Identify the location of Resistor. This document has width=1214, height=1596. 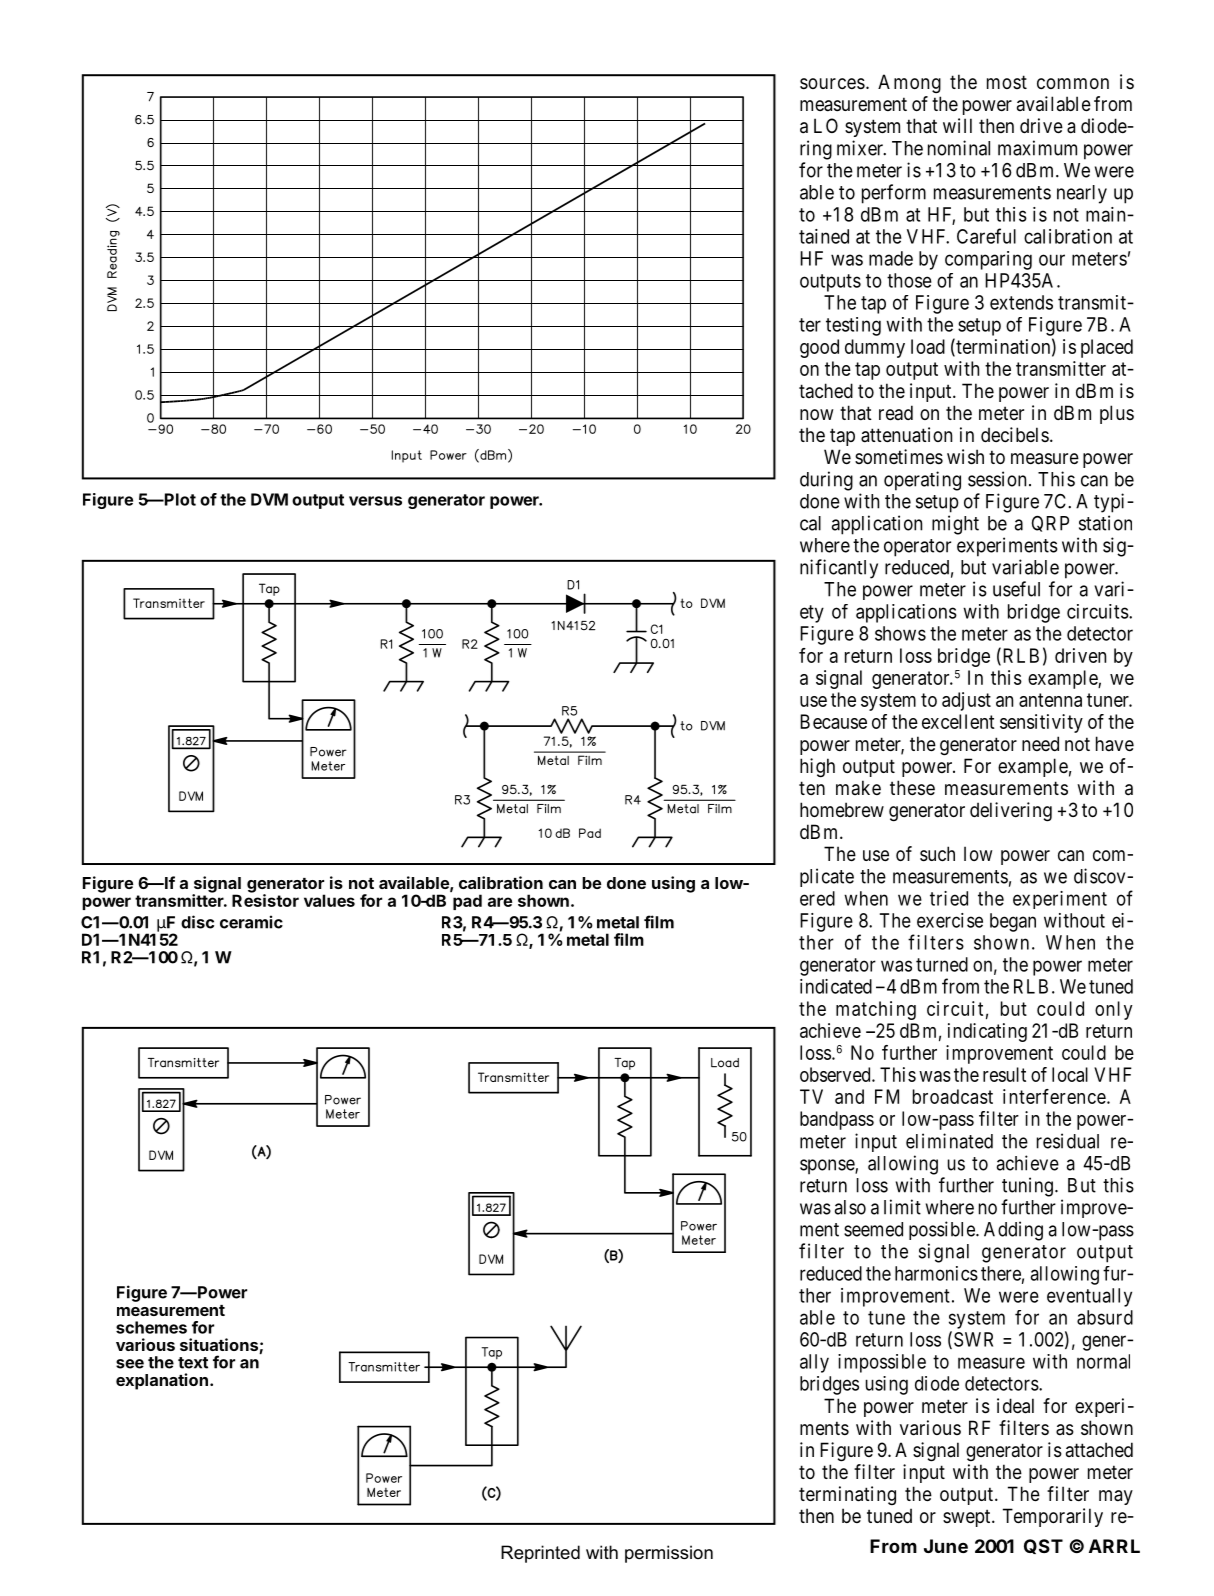
(265, 899).
